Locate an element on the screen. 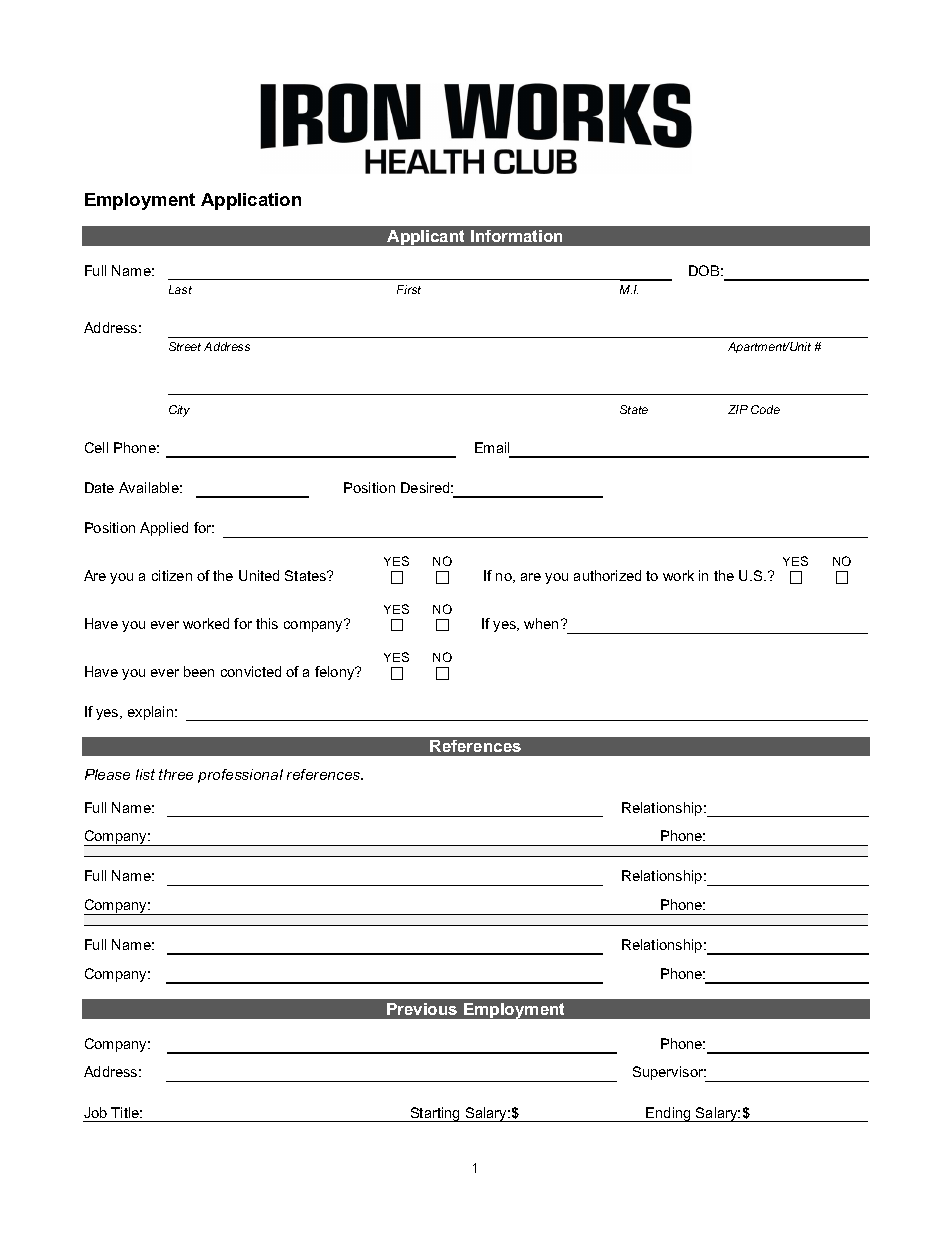 The image size is (952, 1233). Ending is located at coordinates (669, 1114).
